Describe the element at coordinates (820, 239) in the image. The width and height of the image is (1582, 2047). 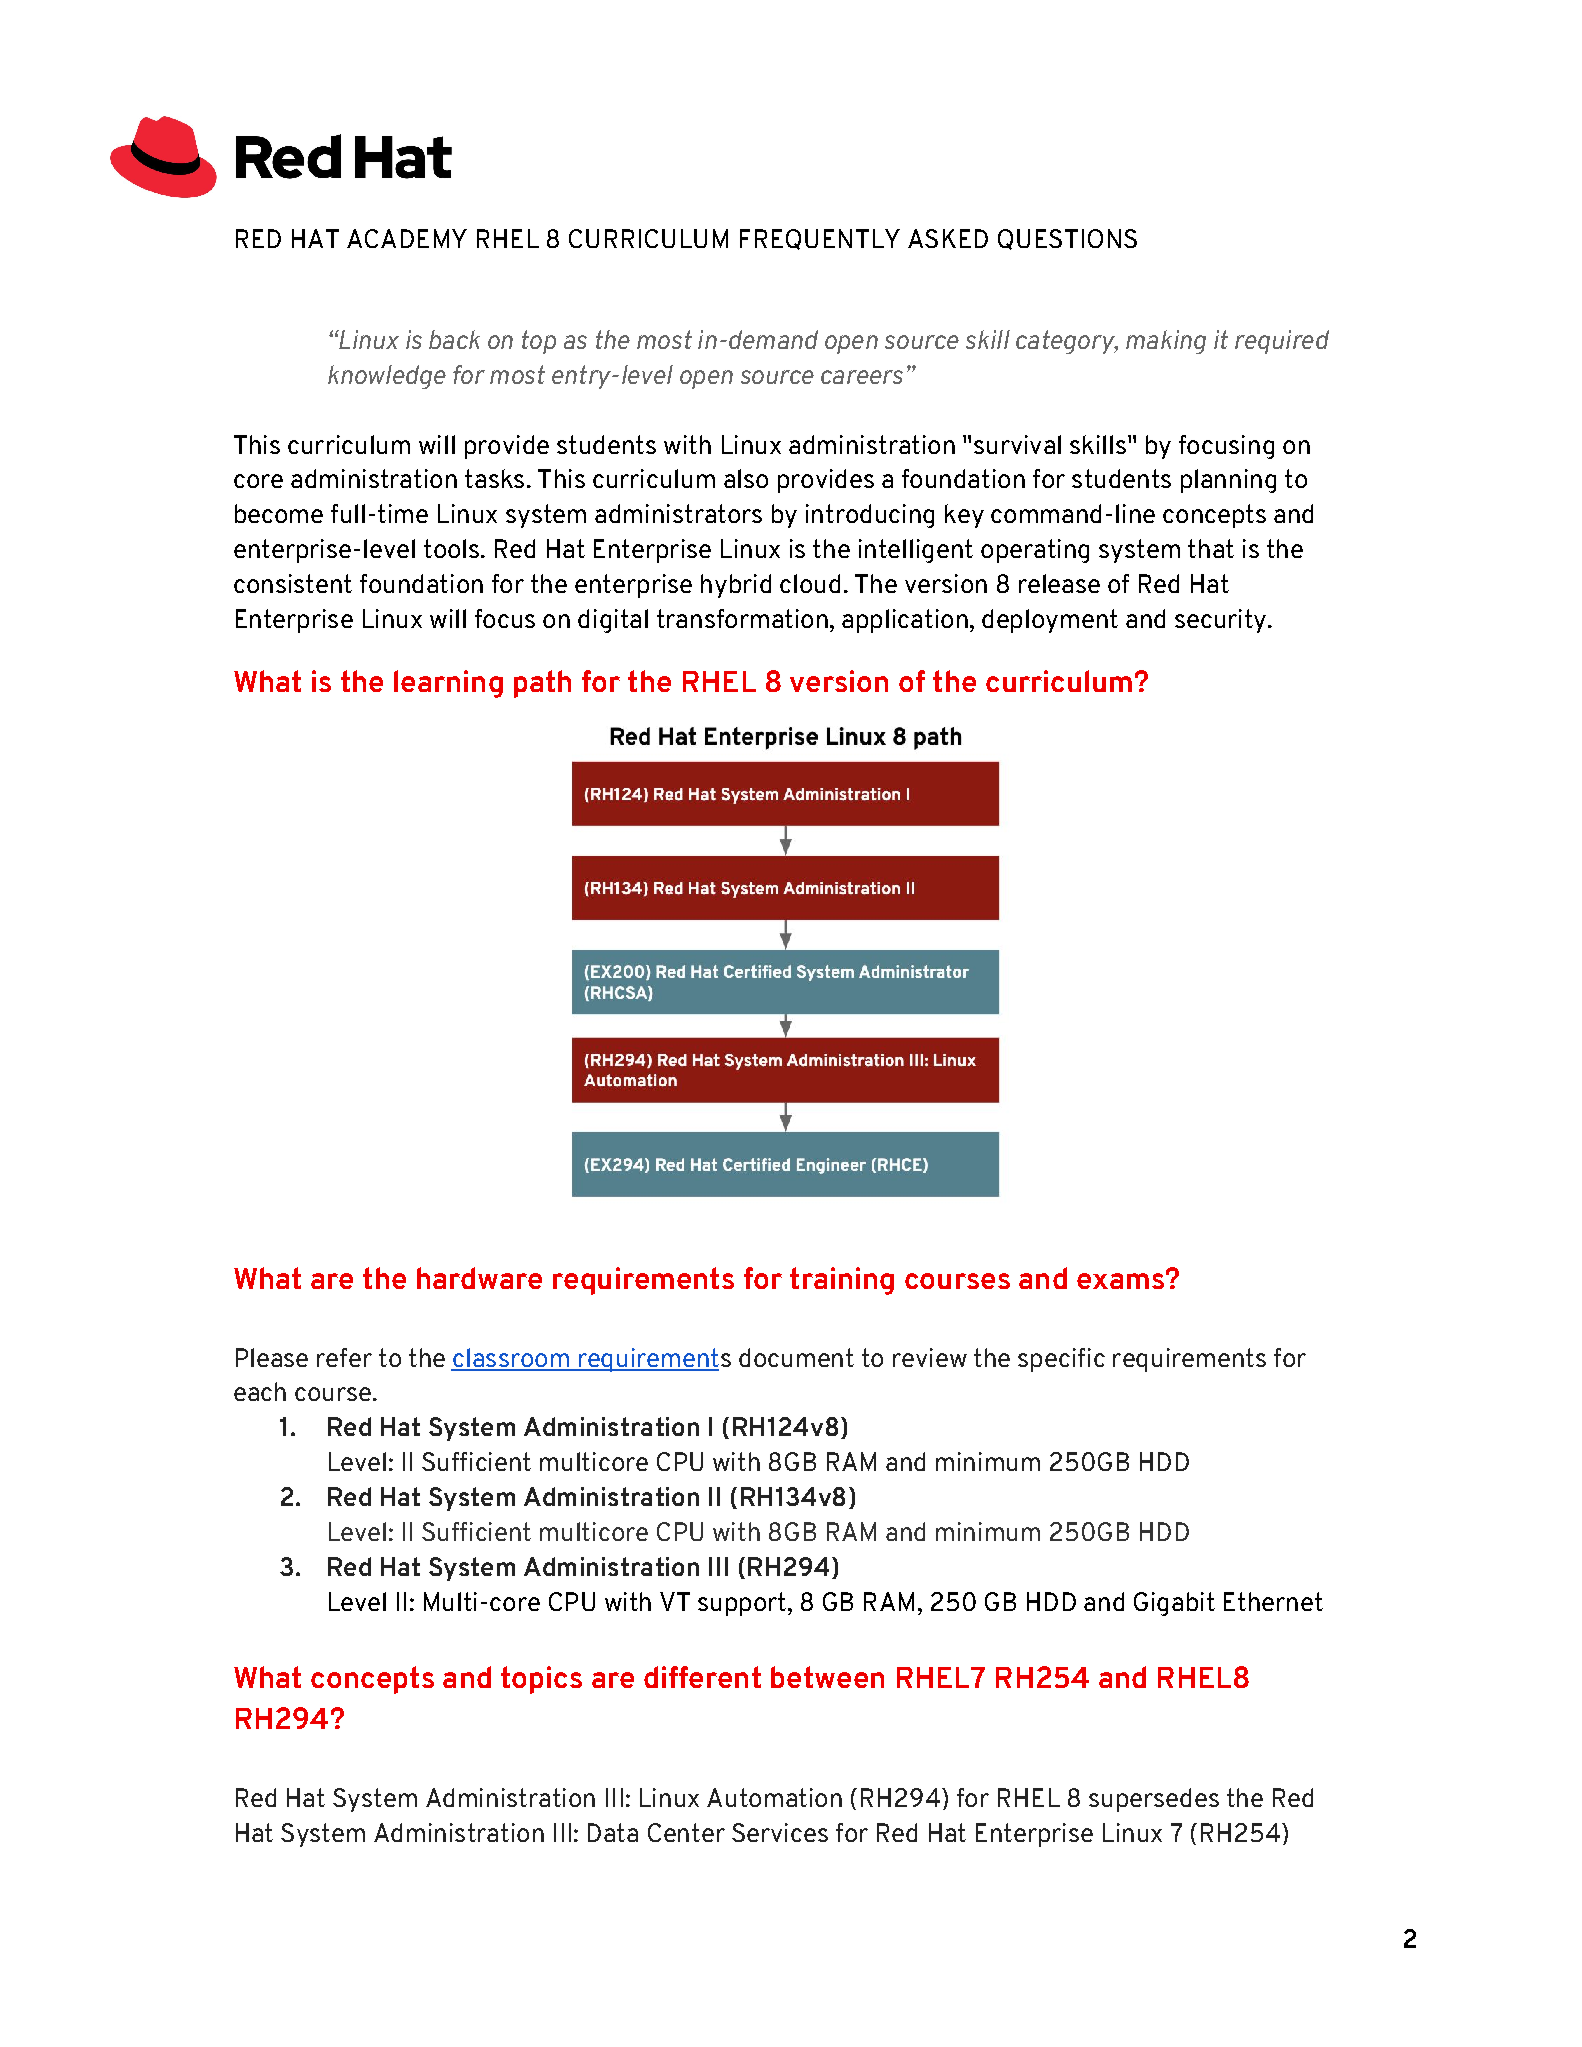
I see `FREQUENTLY` at that location.
